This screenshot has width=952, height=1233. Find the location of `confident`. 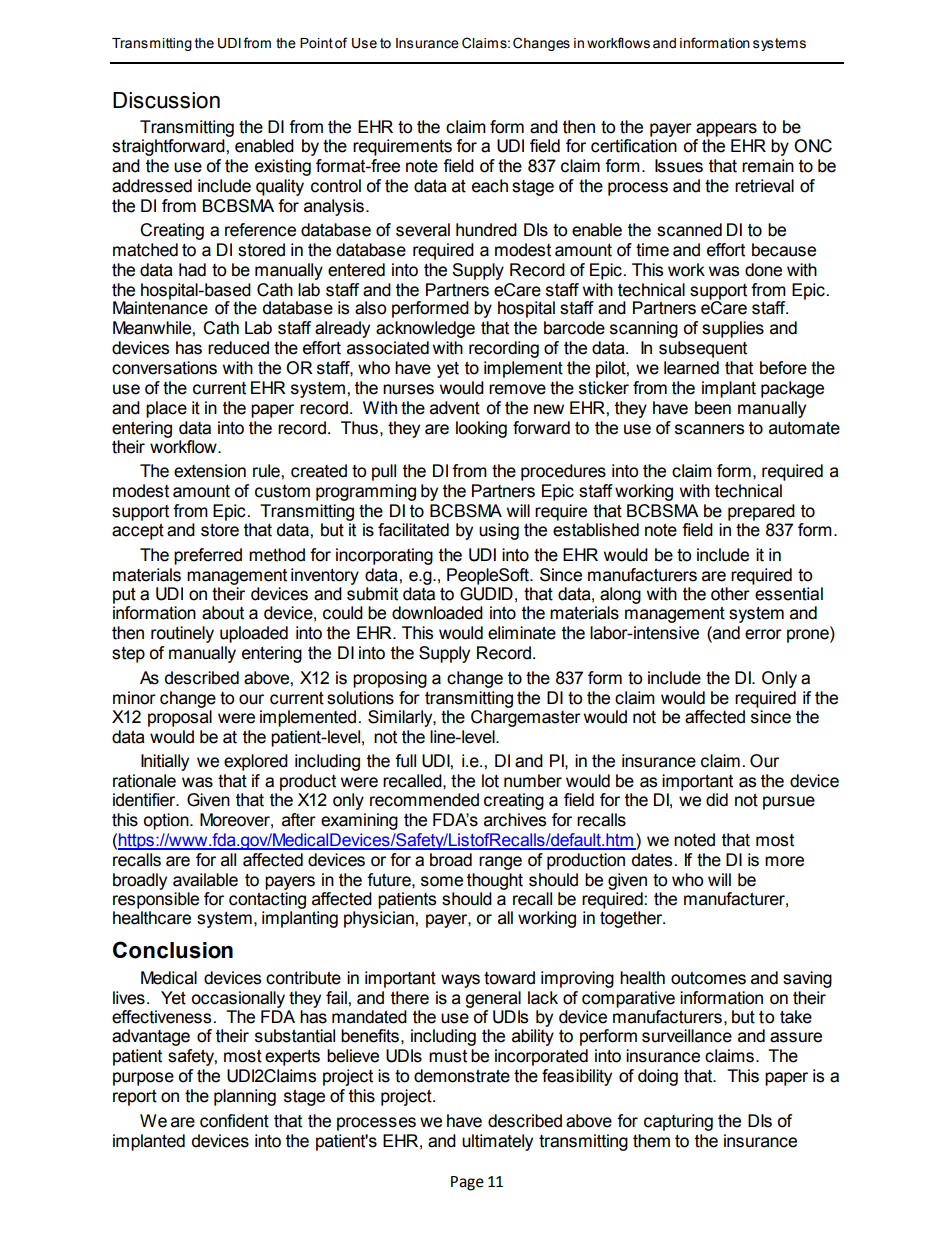

confident is located at coordinates (234, 1121).
